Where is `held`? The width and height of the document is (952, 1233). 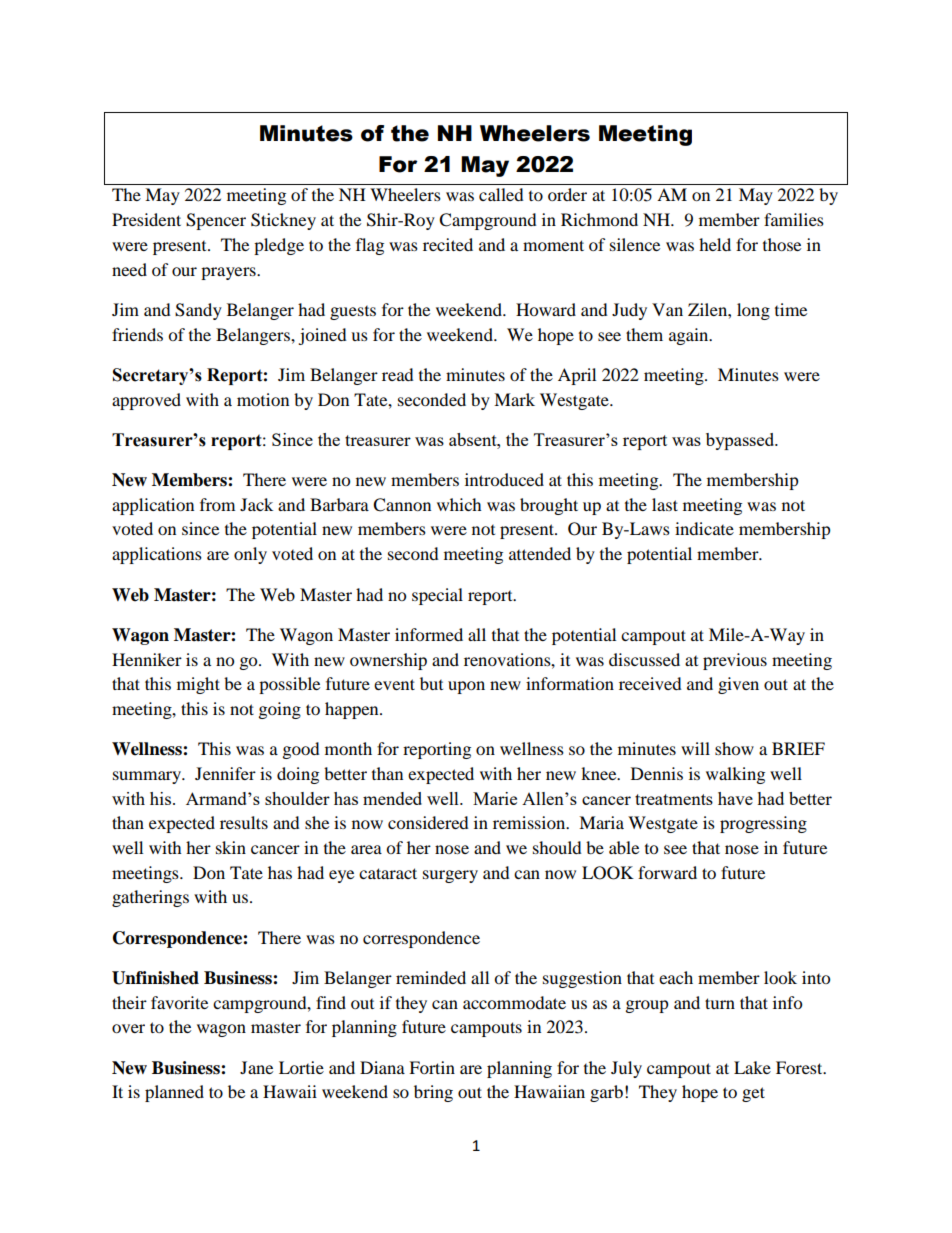 held is located at coordinates (715, 244).
